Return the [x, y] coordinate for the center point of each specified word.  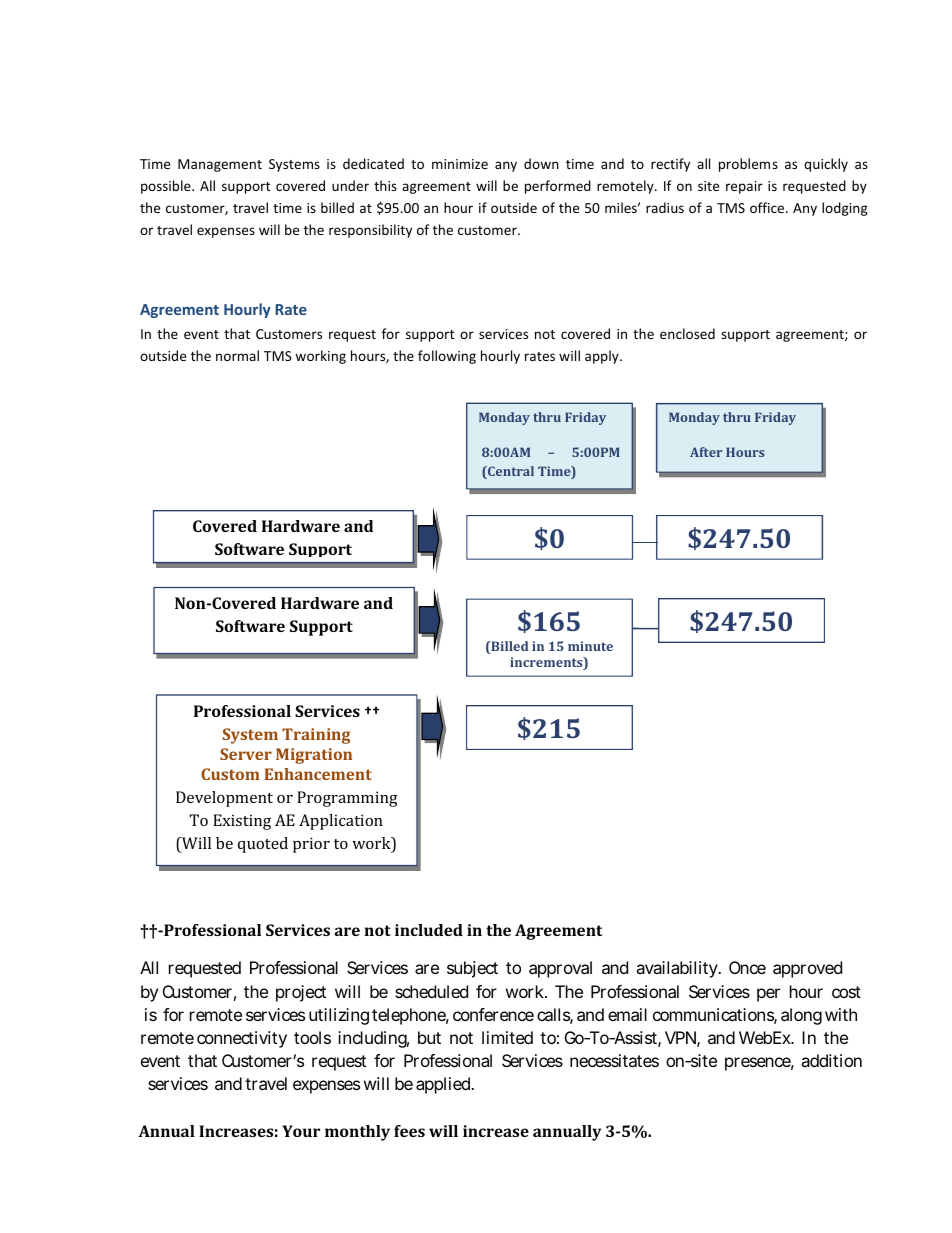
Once [747, 967]
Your [301, 1131]
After [706, 452]
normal [237, 355]
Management [220, 165]
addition [831, 1060]
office [768, 207]
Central [510, 472]
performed [558, 187]
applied [445, 1085]
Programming [347, 799]
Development [224, 799]
